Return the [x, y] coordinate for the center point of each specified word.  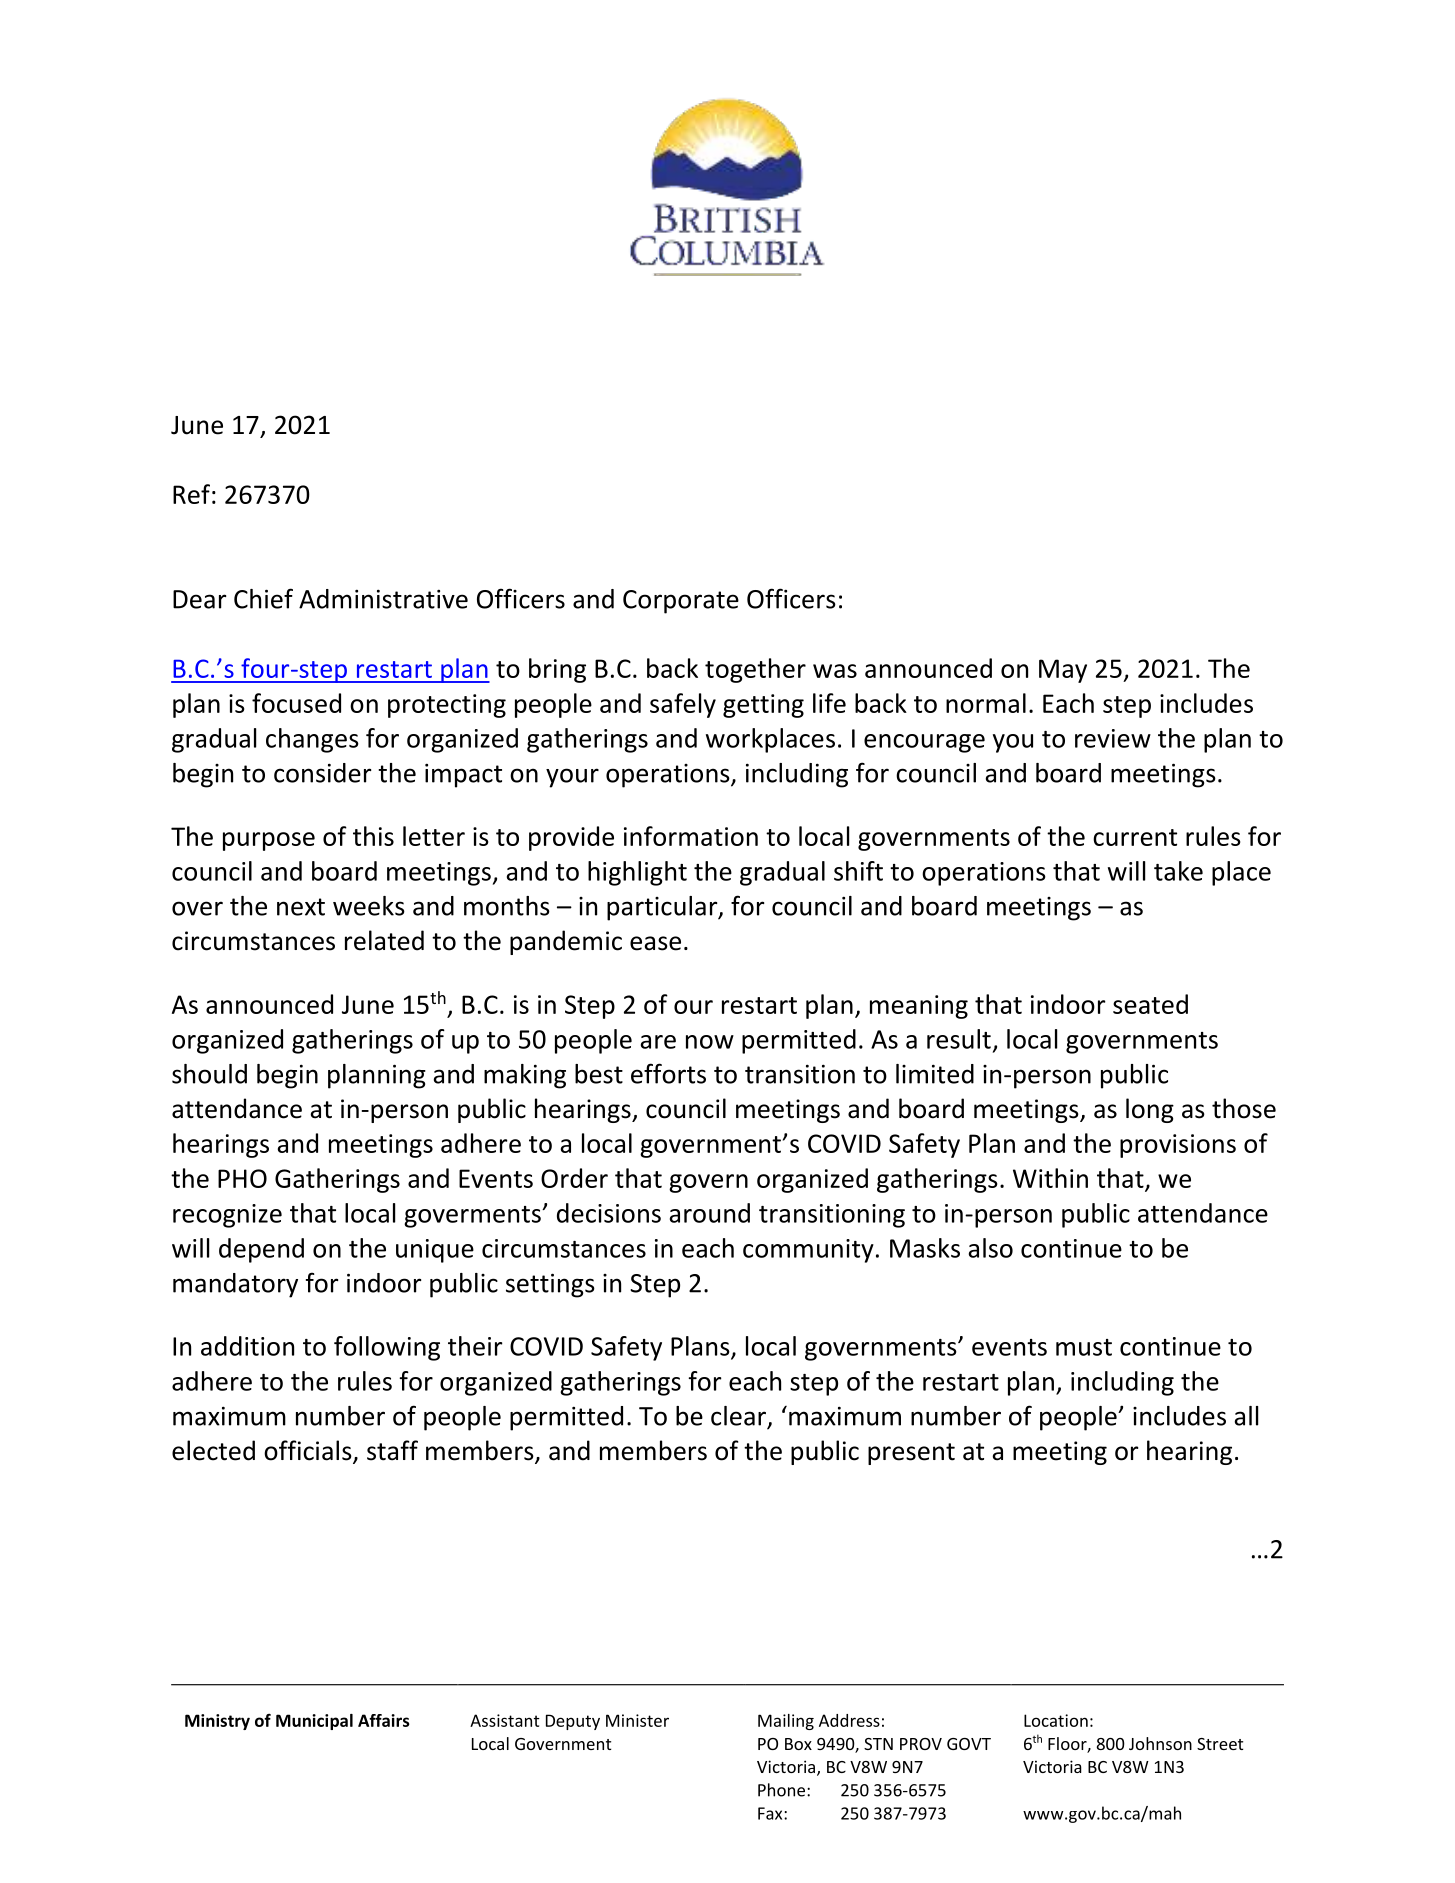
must [1084, 1347]
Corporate [681, 602]
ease [655, 943]
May [1063, 671]
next [301, 907]
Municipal [314, 1722]
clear [740, 1417]
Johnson [1160, 1743]
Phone [783, 1790]
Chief [263, 598]
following [387, 1348]
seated [1150, 1004]
